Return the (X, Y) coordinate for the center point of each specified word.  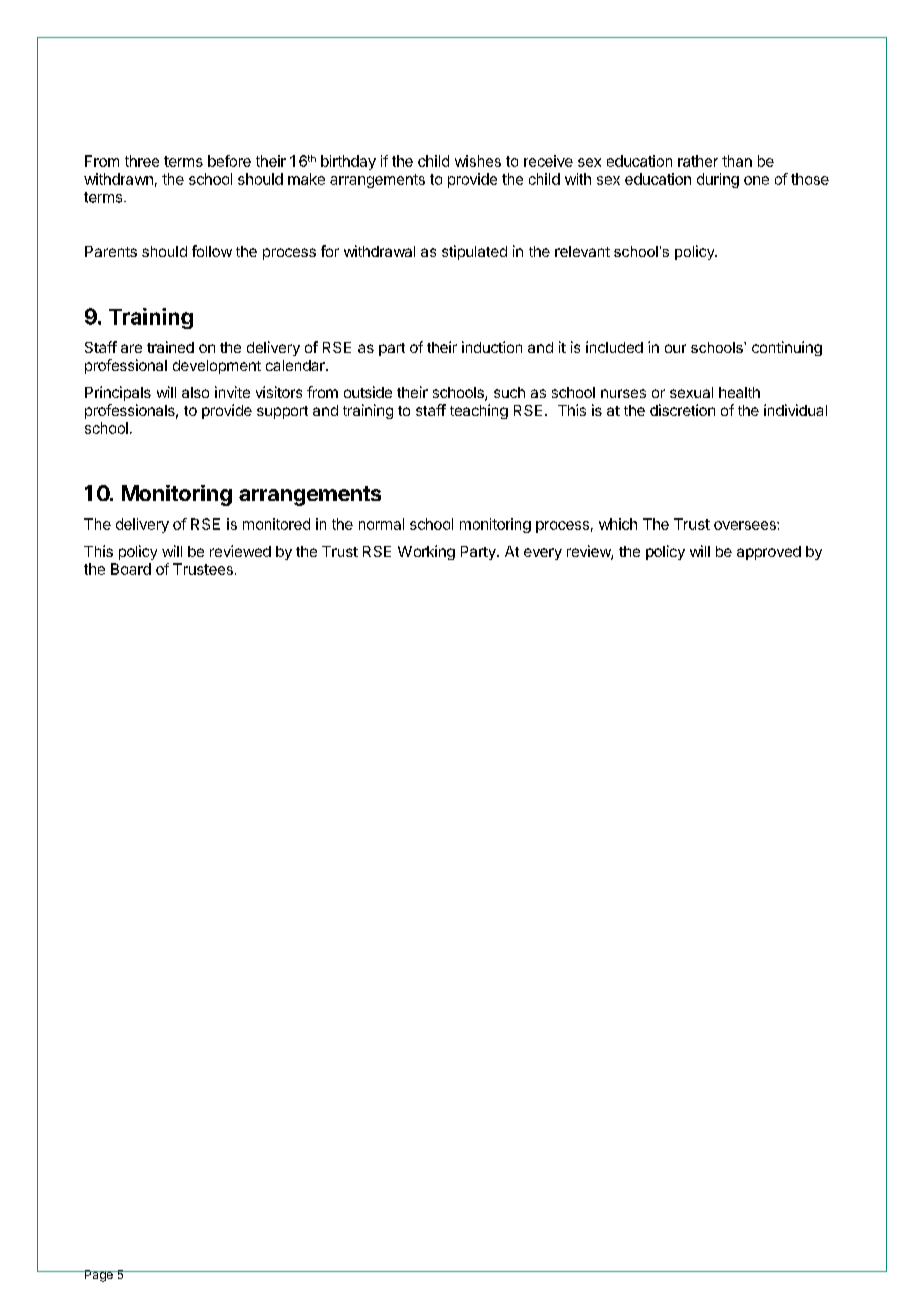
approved (769, 553)
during (718, 180)
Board (131, 569)
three (142, 161)
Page (98, 1276)
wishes (478, 161)
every (543, 554)
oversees (746, 525)
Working (426, 552)
